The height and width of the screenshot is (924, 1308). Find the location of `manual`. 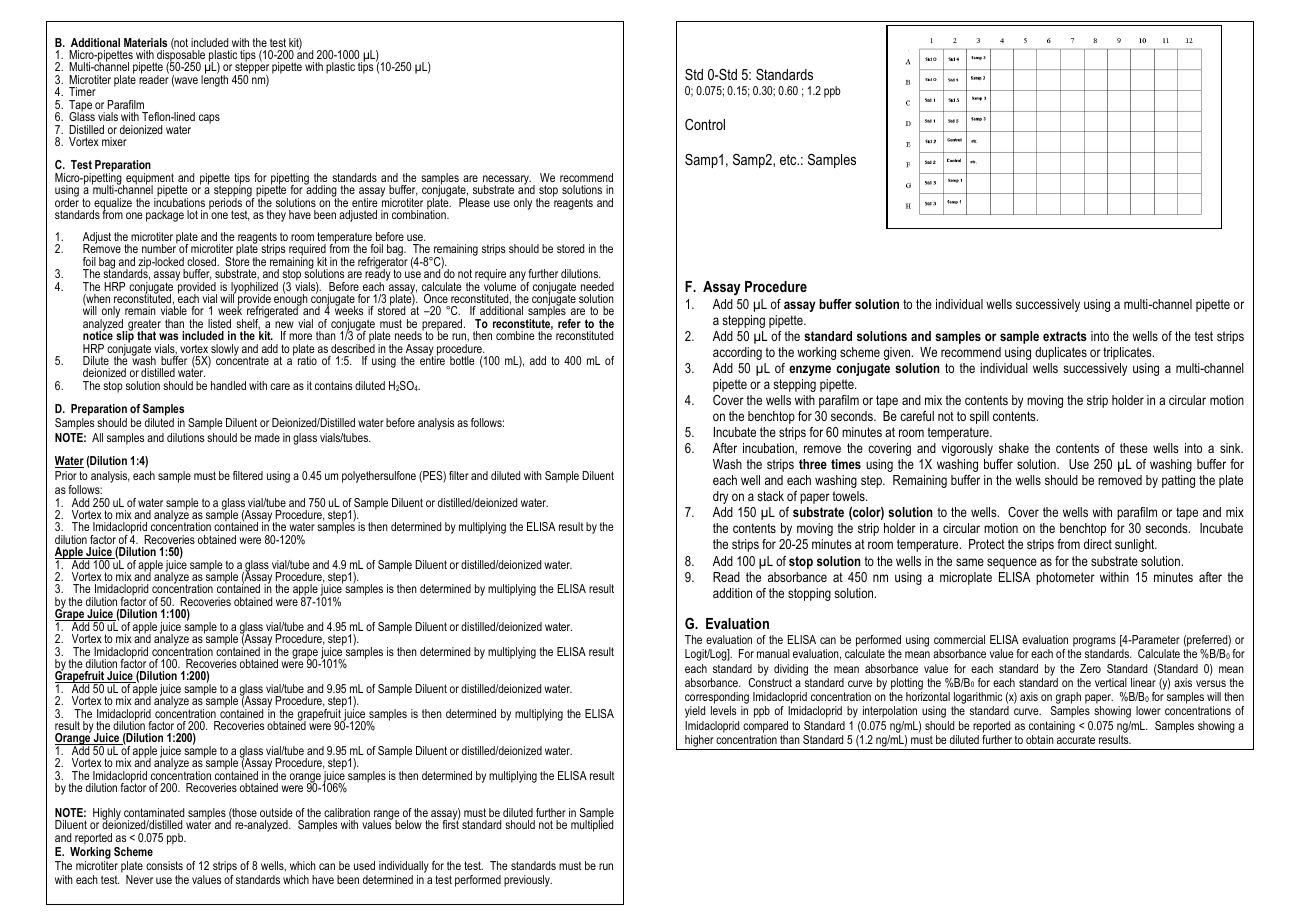

manual is located at coordinates (773, 653).
